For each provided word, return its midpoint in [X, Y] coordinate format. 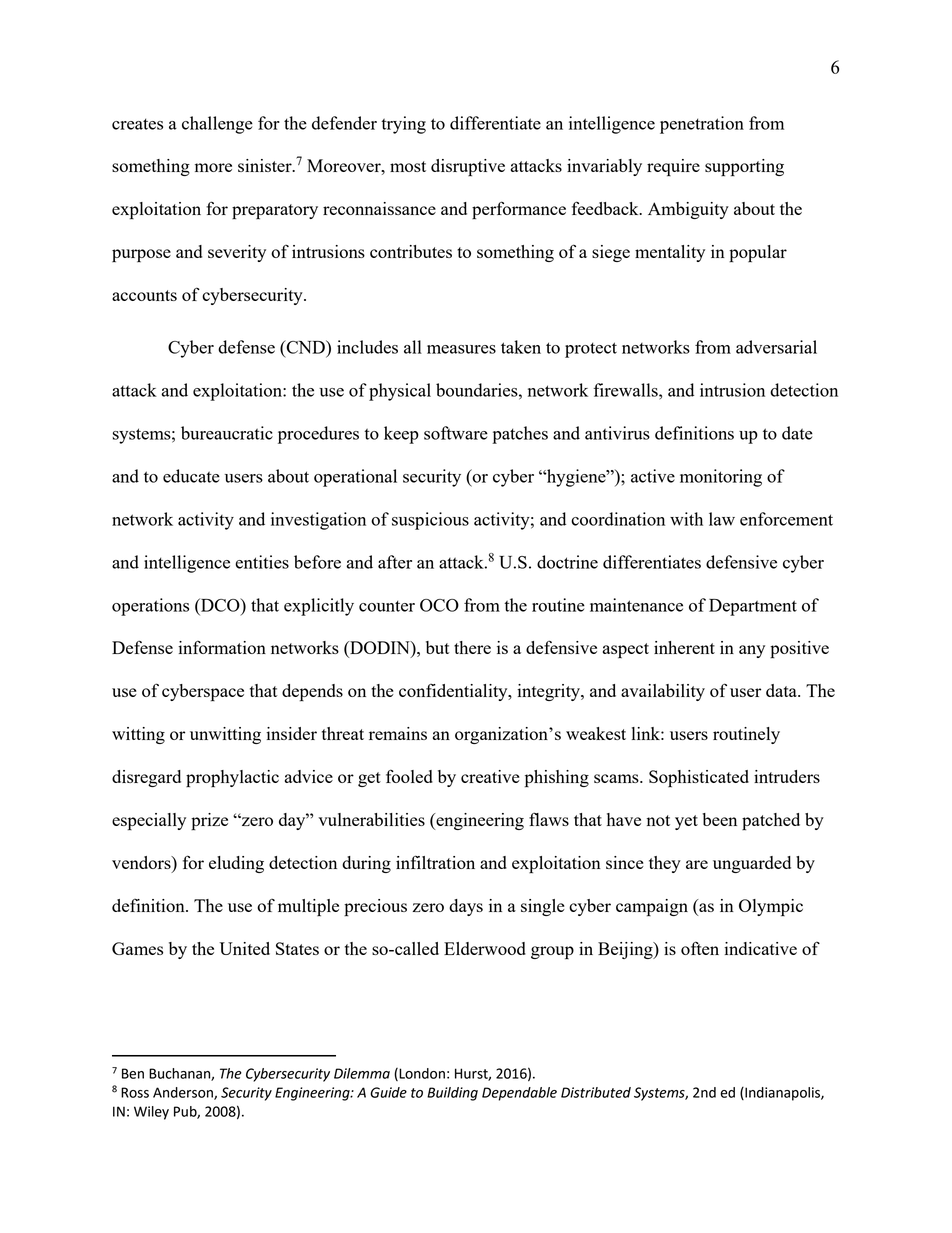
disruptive [468, 168]
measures [461, 349]
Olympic [771, 908]
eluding [236, 864]
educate [191, 476]
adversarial [776, 347]
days [466, 907]
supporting [744, 168]
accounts [144, 295]
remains [398, 733]
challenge [217, 125]
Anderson [184, 1093]
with [686, 519]
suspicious [430, 521]
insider [291, 733]
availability [663, 692]
